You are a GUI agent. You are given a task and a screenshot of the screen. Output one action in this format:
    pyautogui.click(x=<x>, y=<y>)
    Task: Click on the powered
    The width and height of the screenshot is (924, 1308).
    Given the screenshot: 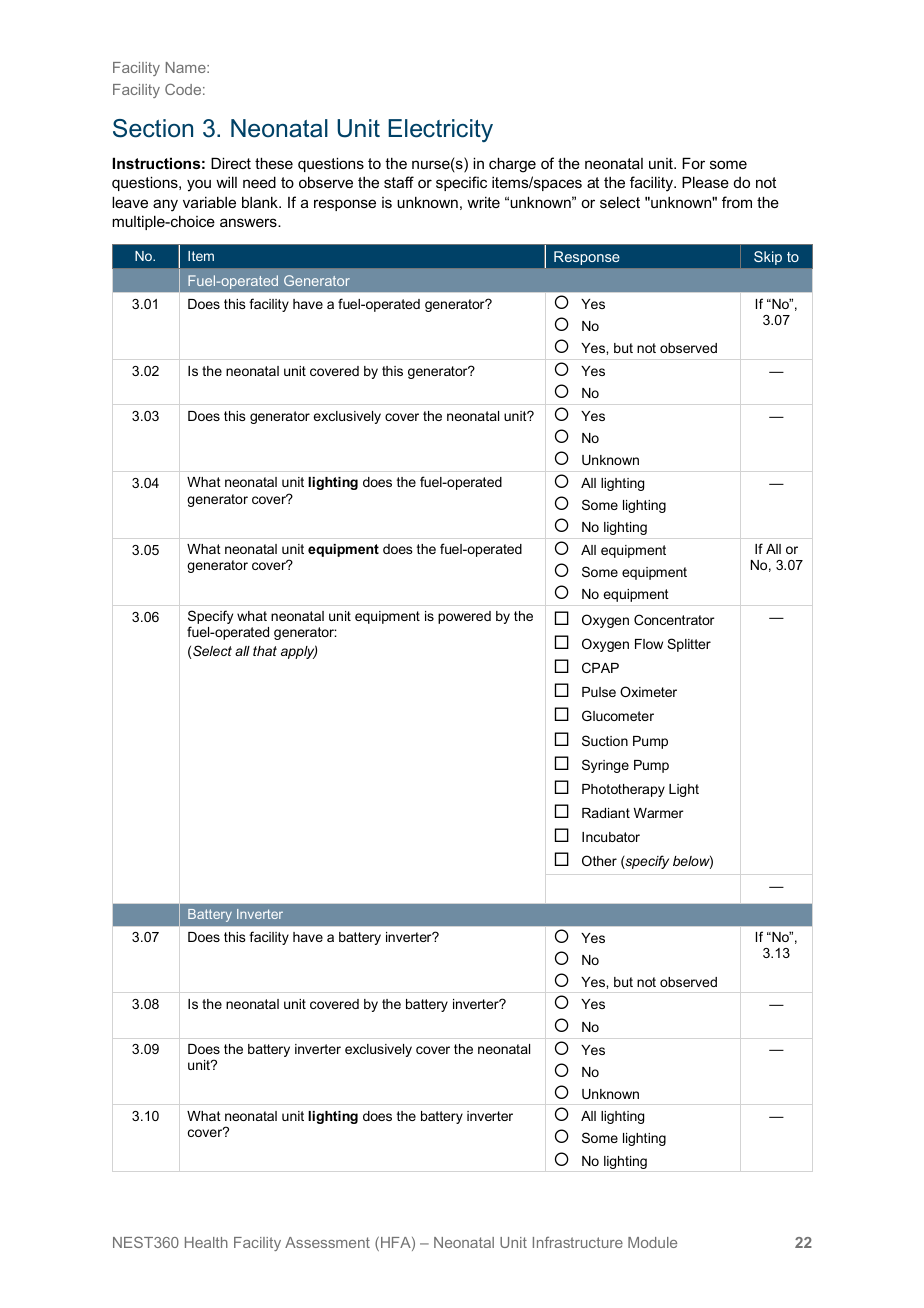 What is the action you would take?
    pyautogui.click(x=464, y=617)
